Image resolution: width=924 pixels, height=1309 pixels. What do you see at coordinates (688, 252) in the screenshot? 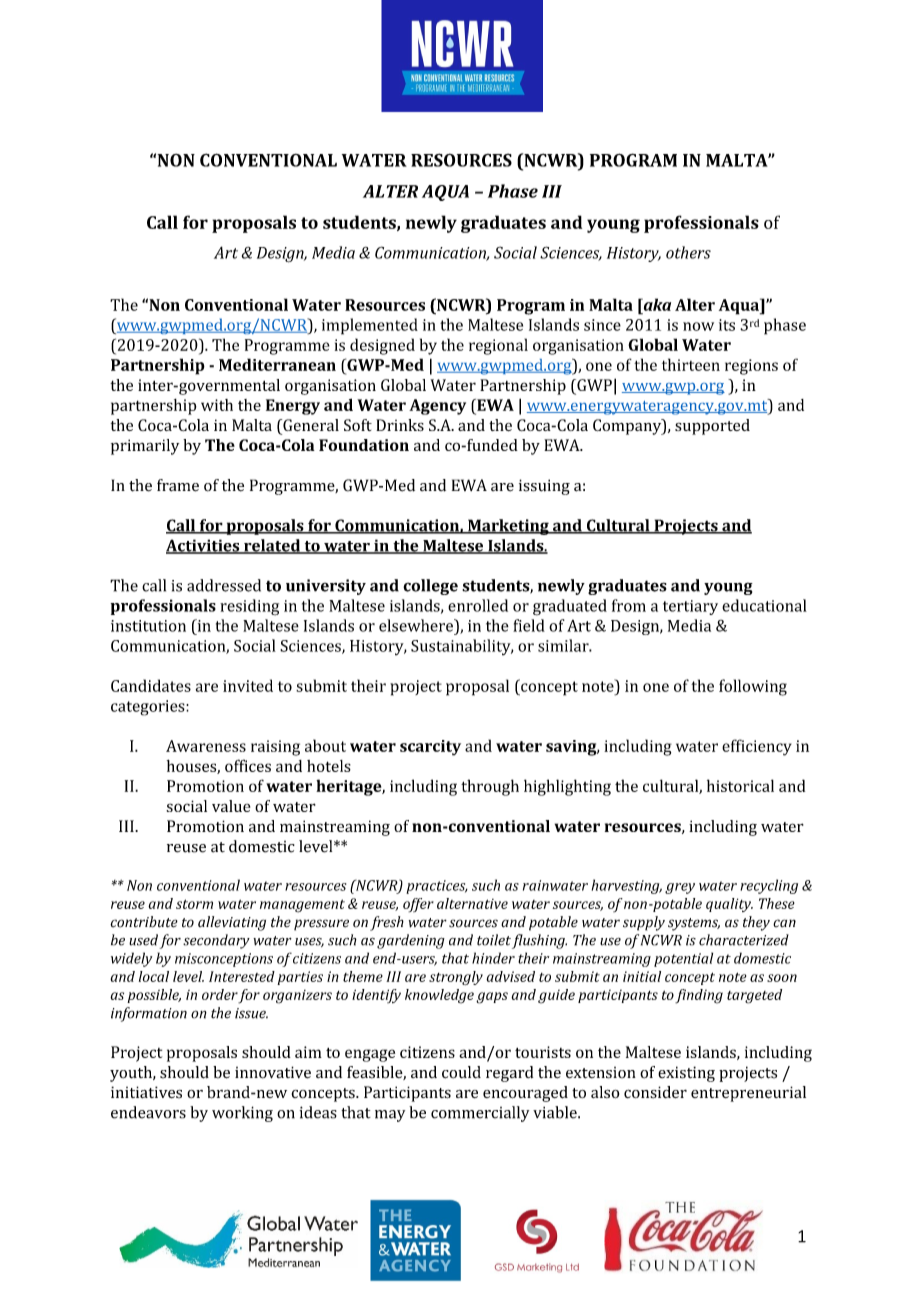
I see `others` at bounding box center [688, 252].
